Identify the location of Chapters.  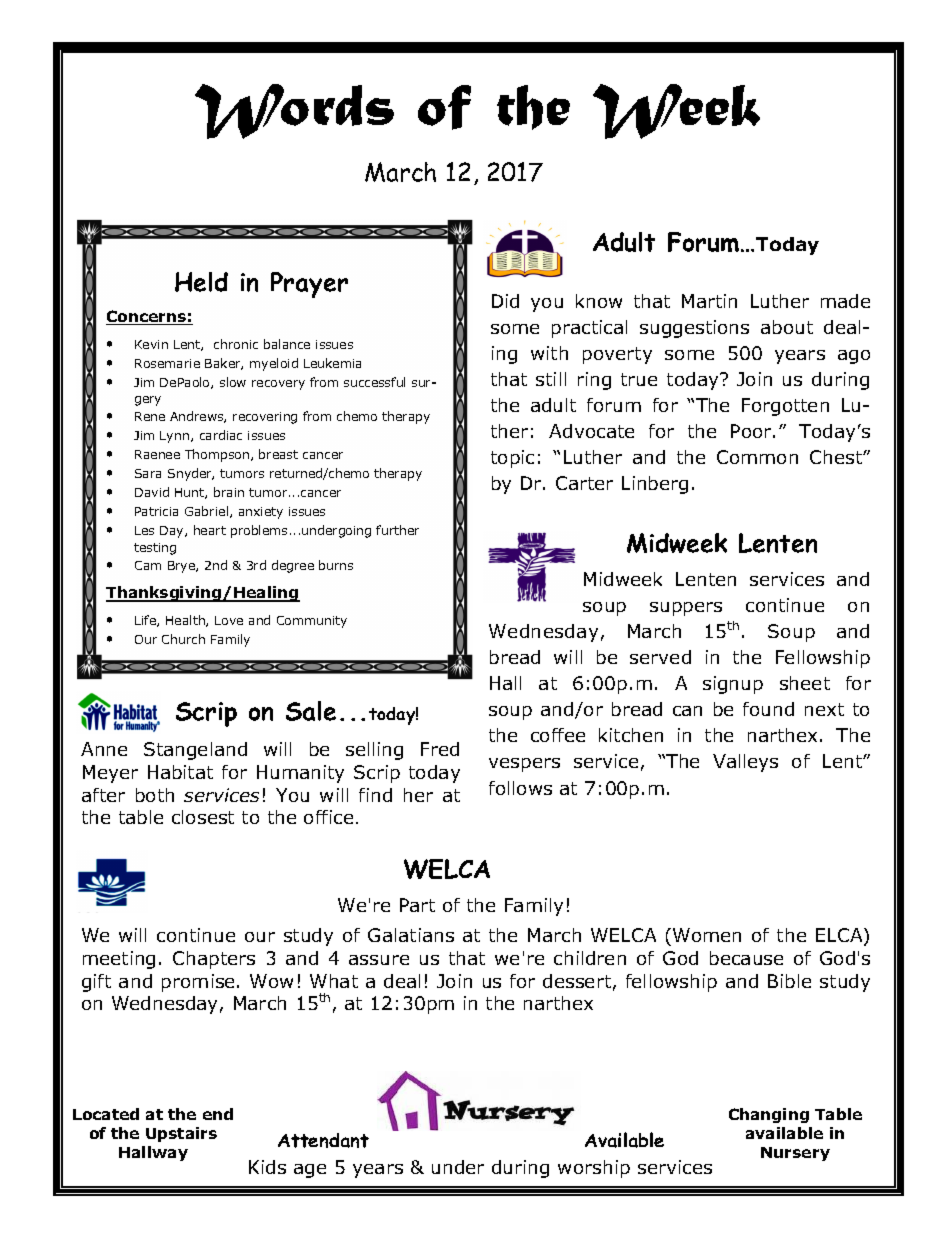
(214, 960).
